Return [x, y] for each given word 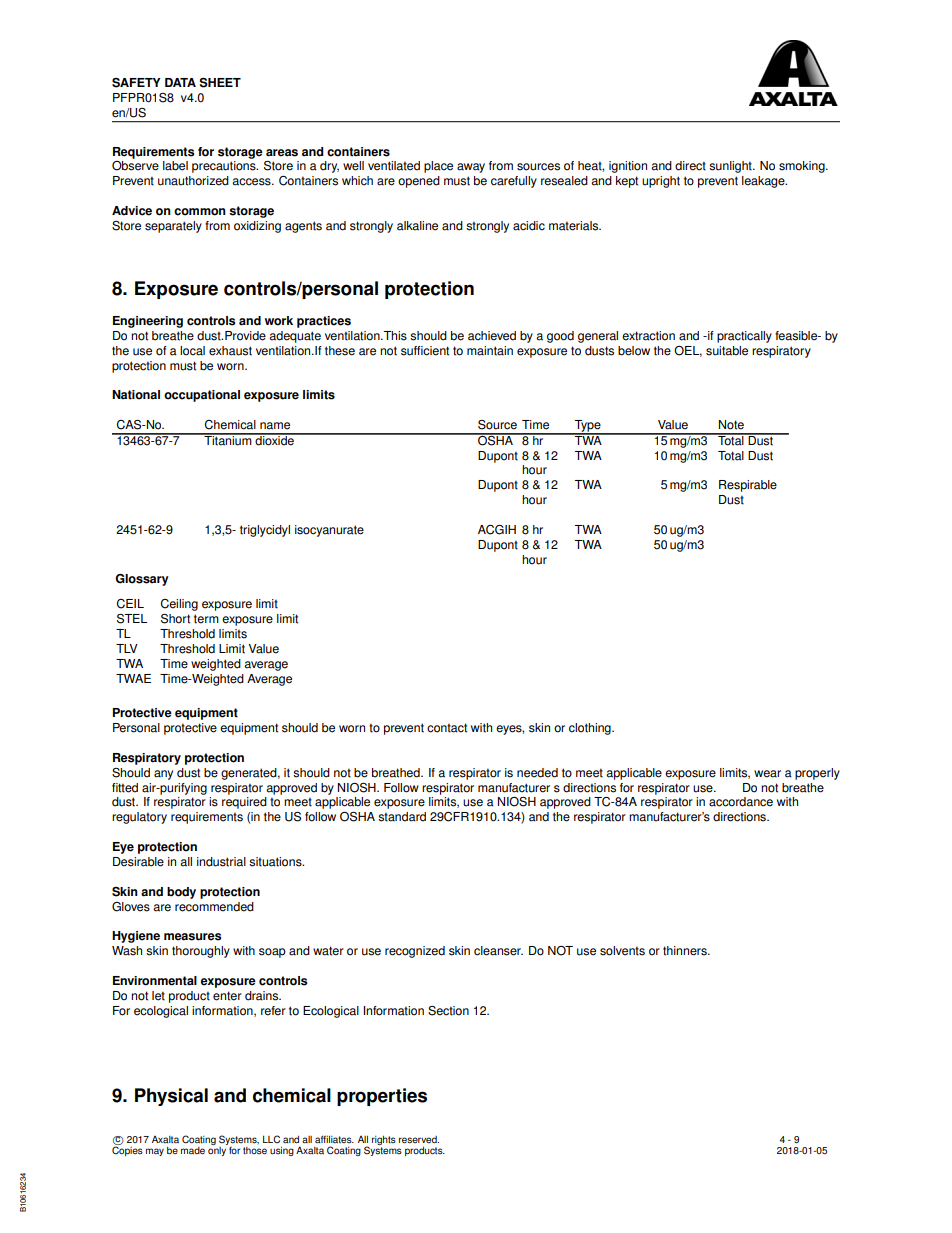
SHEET [220, 83]
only [218, 1150]
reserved [419, 1140]
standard [402, 817]
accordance [741, 802]
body [181, 893]
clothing [591, 729]
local [192, 351]
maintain [490, 351]
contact [447, 728]
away [471, 168]
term [206, 619]
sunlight [731, 167]
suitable [727, 351]
